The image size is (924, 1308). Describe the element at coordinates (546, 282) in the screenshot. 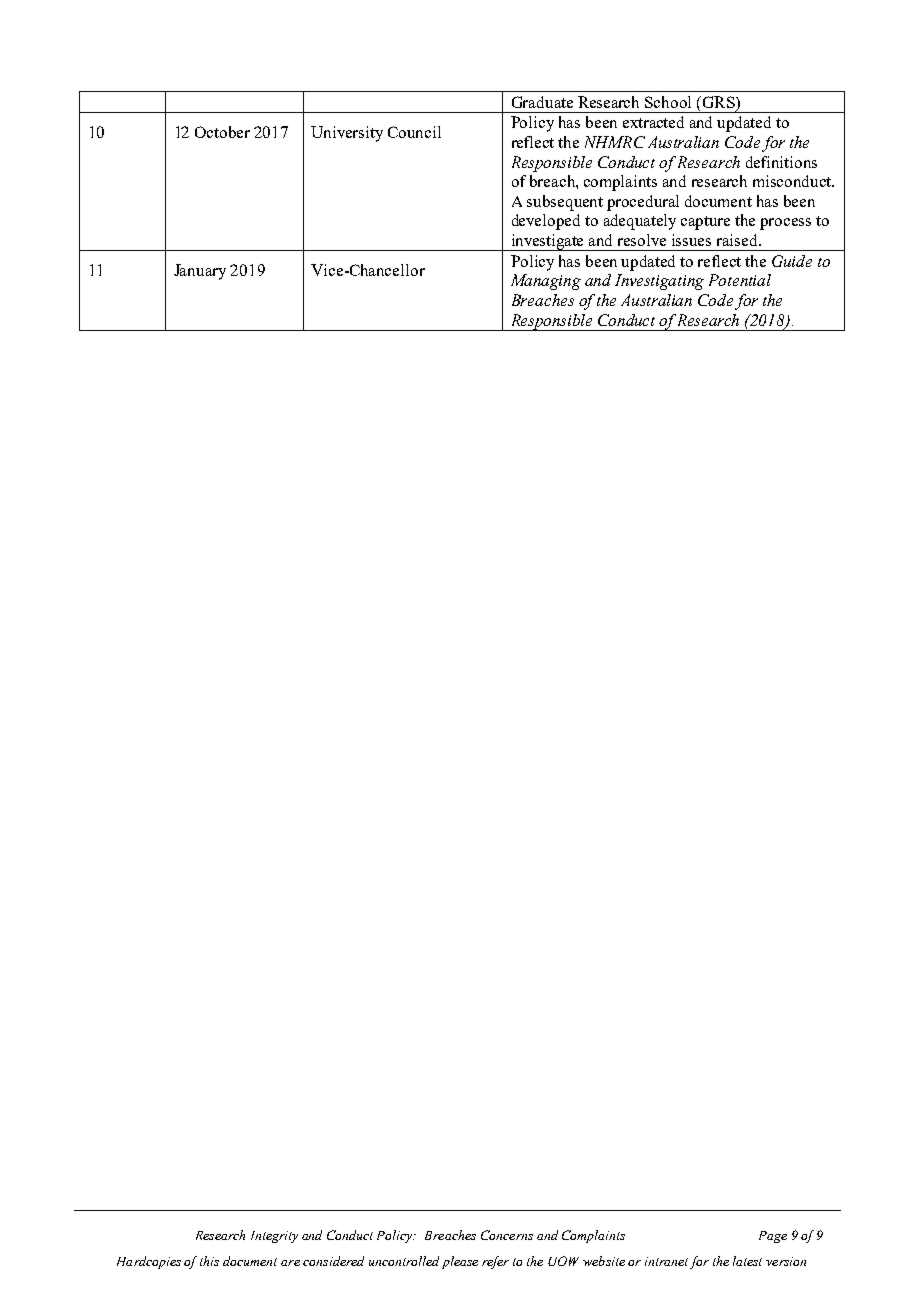

I see `Managing` at that location.
